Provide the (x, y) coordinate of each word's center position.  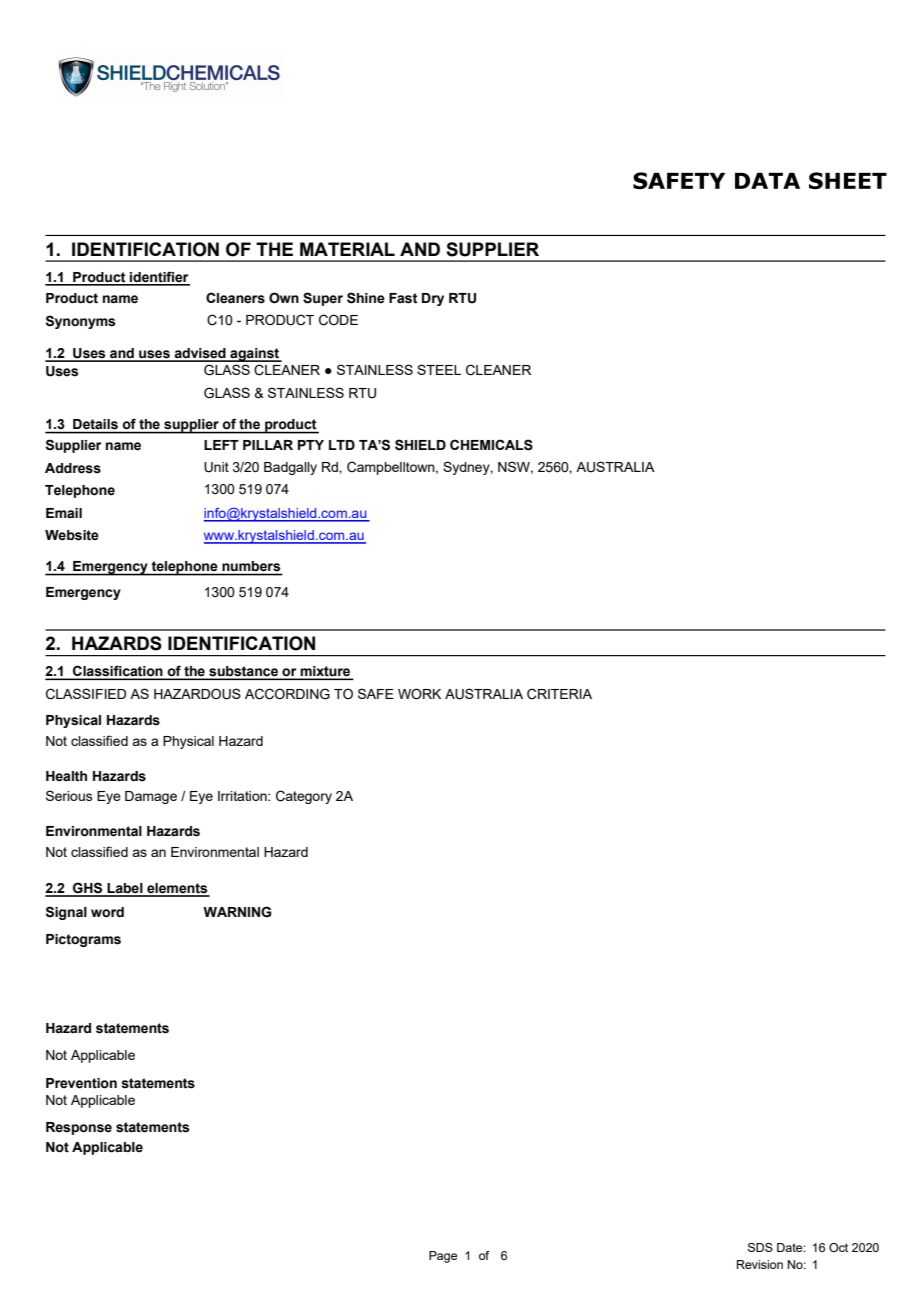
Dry (433, 299)
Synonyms (80, 322)
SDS (760, 1247)
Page (443, 1257)
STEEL (439, 369)
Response (79, 1128)
